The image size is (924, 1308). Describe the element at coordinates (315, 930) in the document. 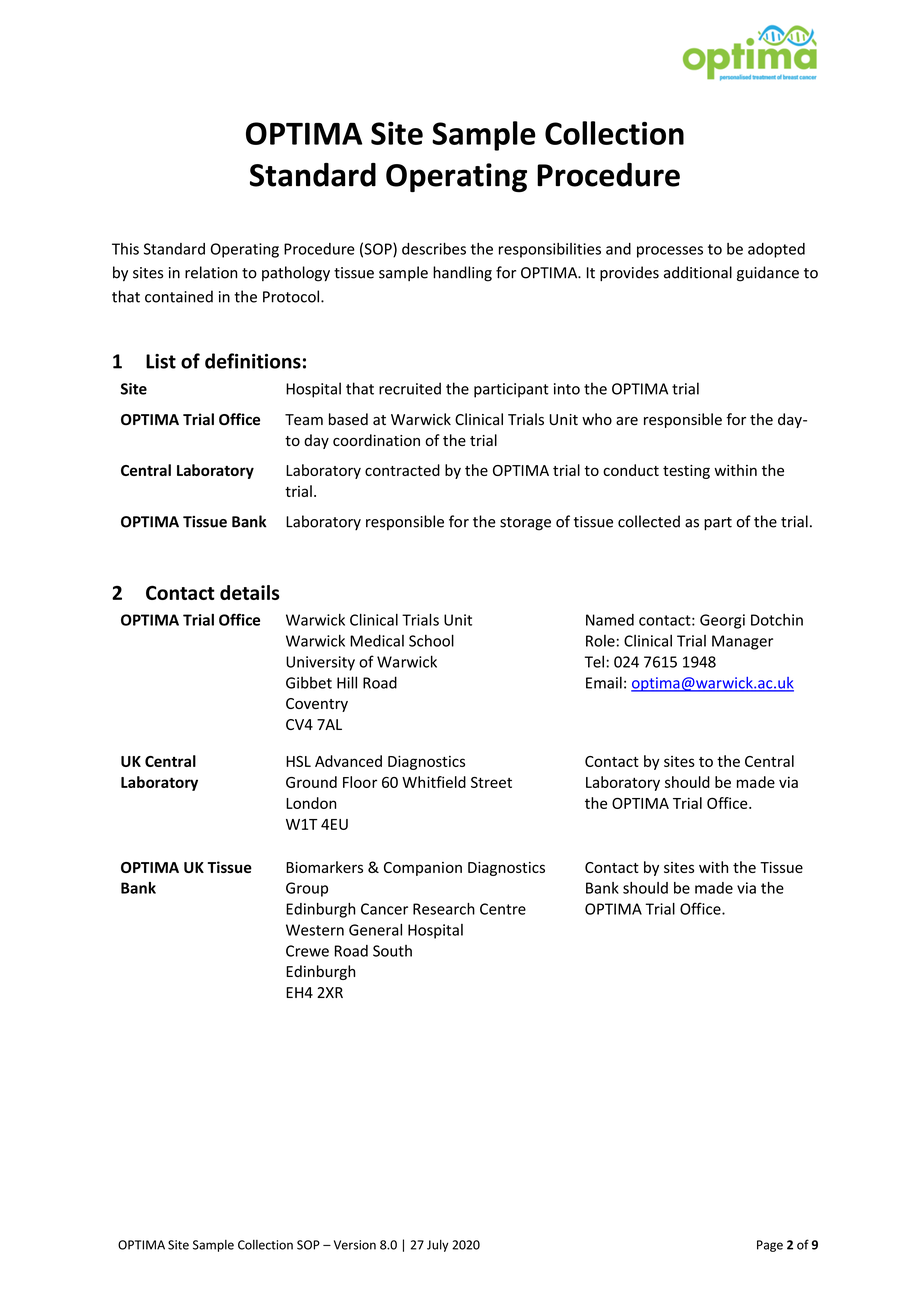

I see `Western` at that location.
